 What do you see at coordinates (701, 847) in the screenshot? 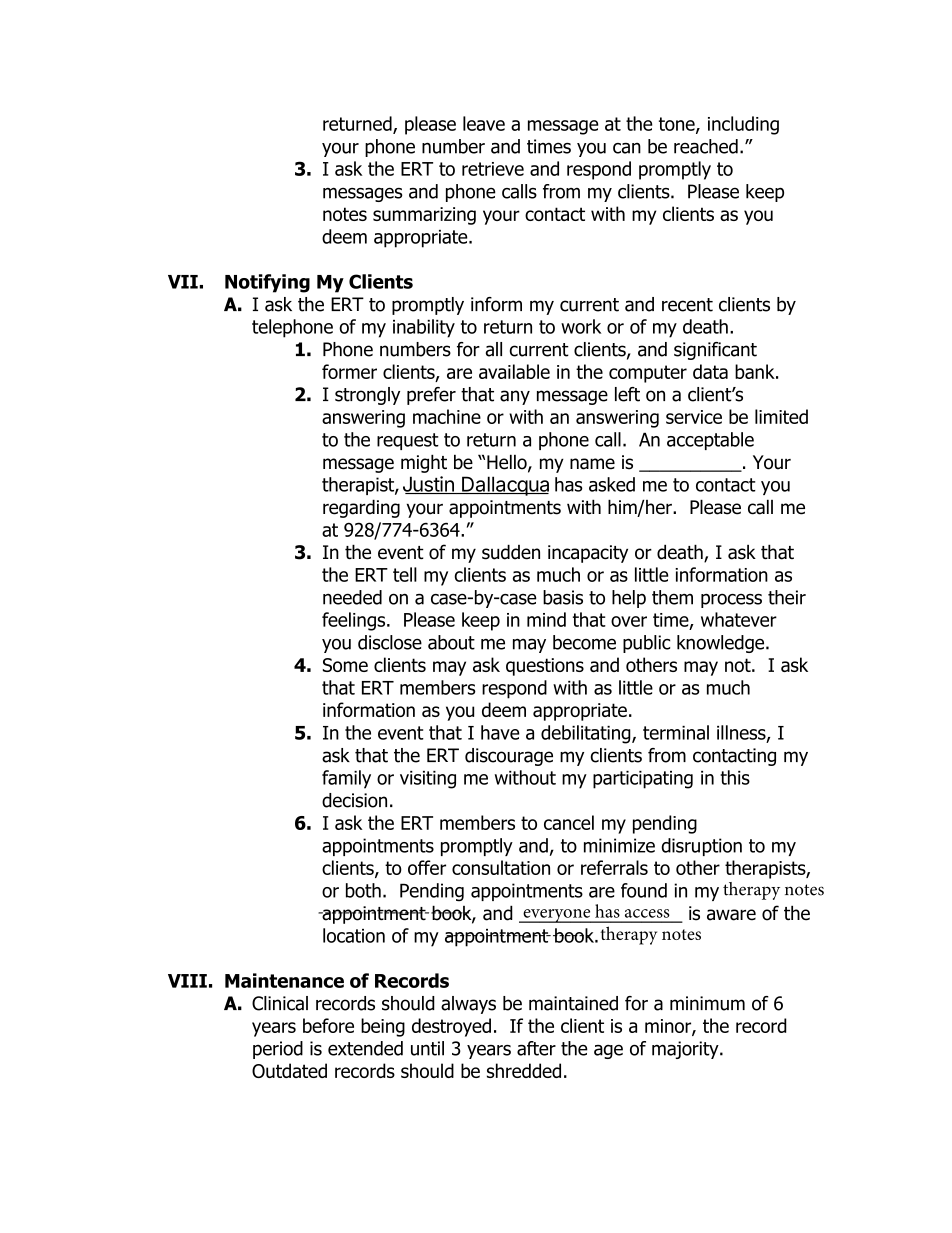
I see `disruption` at bounding box center [701, 847].
